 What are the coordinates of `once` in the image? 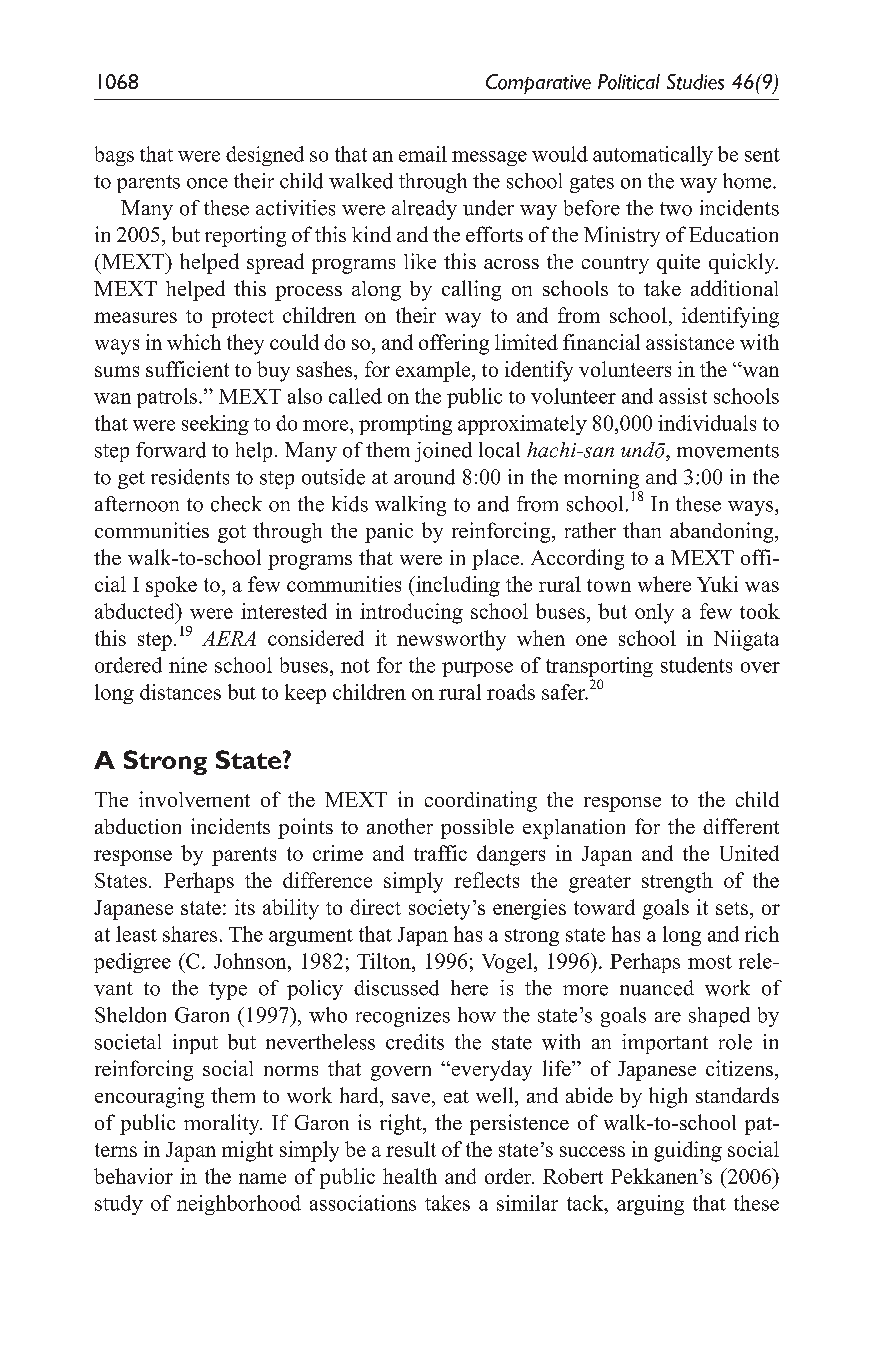 It's located at (207, 183).
